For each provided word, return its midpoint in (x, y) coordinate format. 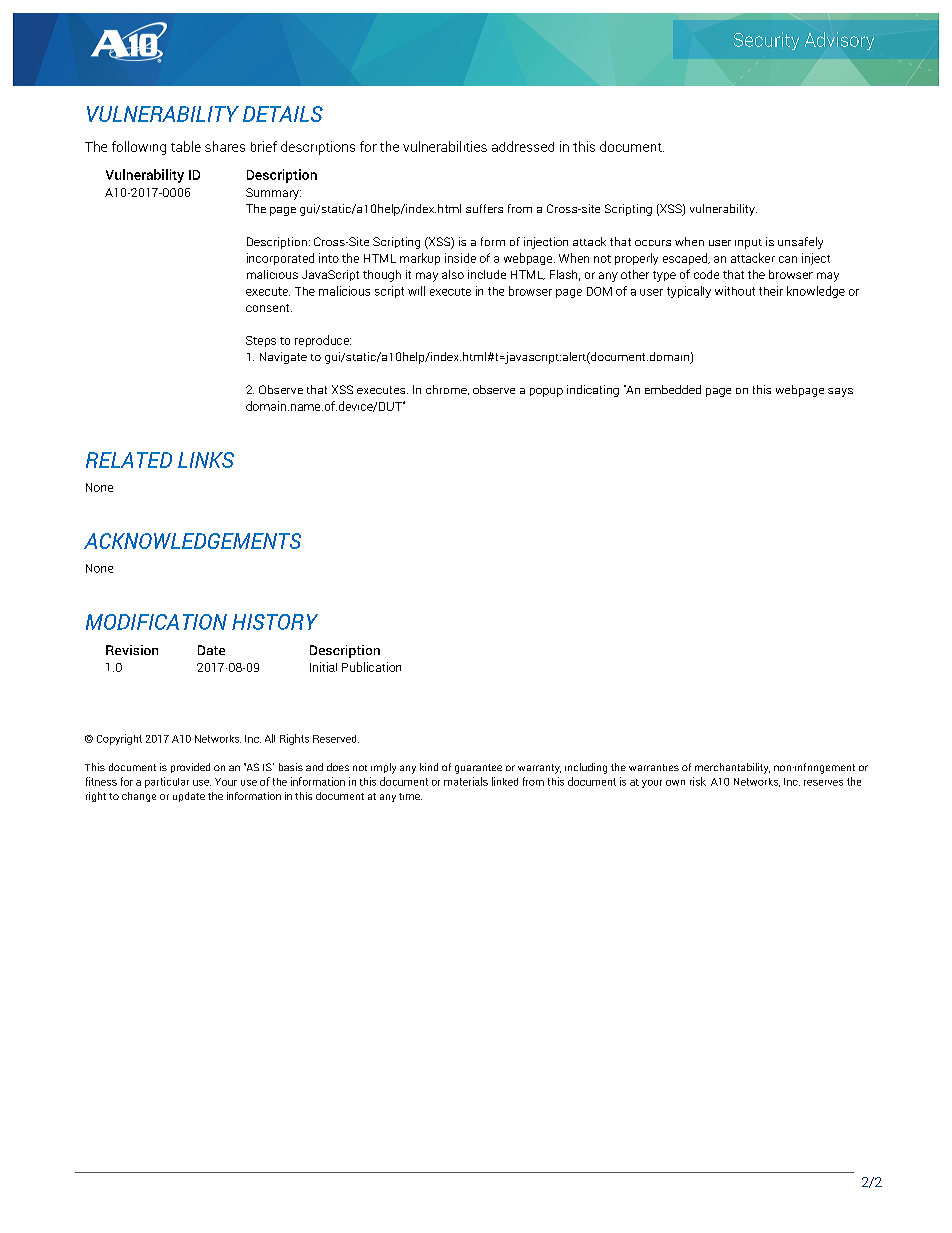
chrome (447, 390)
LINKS (206, 460)
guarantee (478, 769)
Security (766, 41)
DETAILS (283, 114)
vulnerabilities (445, 146)
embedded (673, 389)
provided (190, 768)
